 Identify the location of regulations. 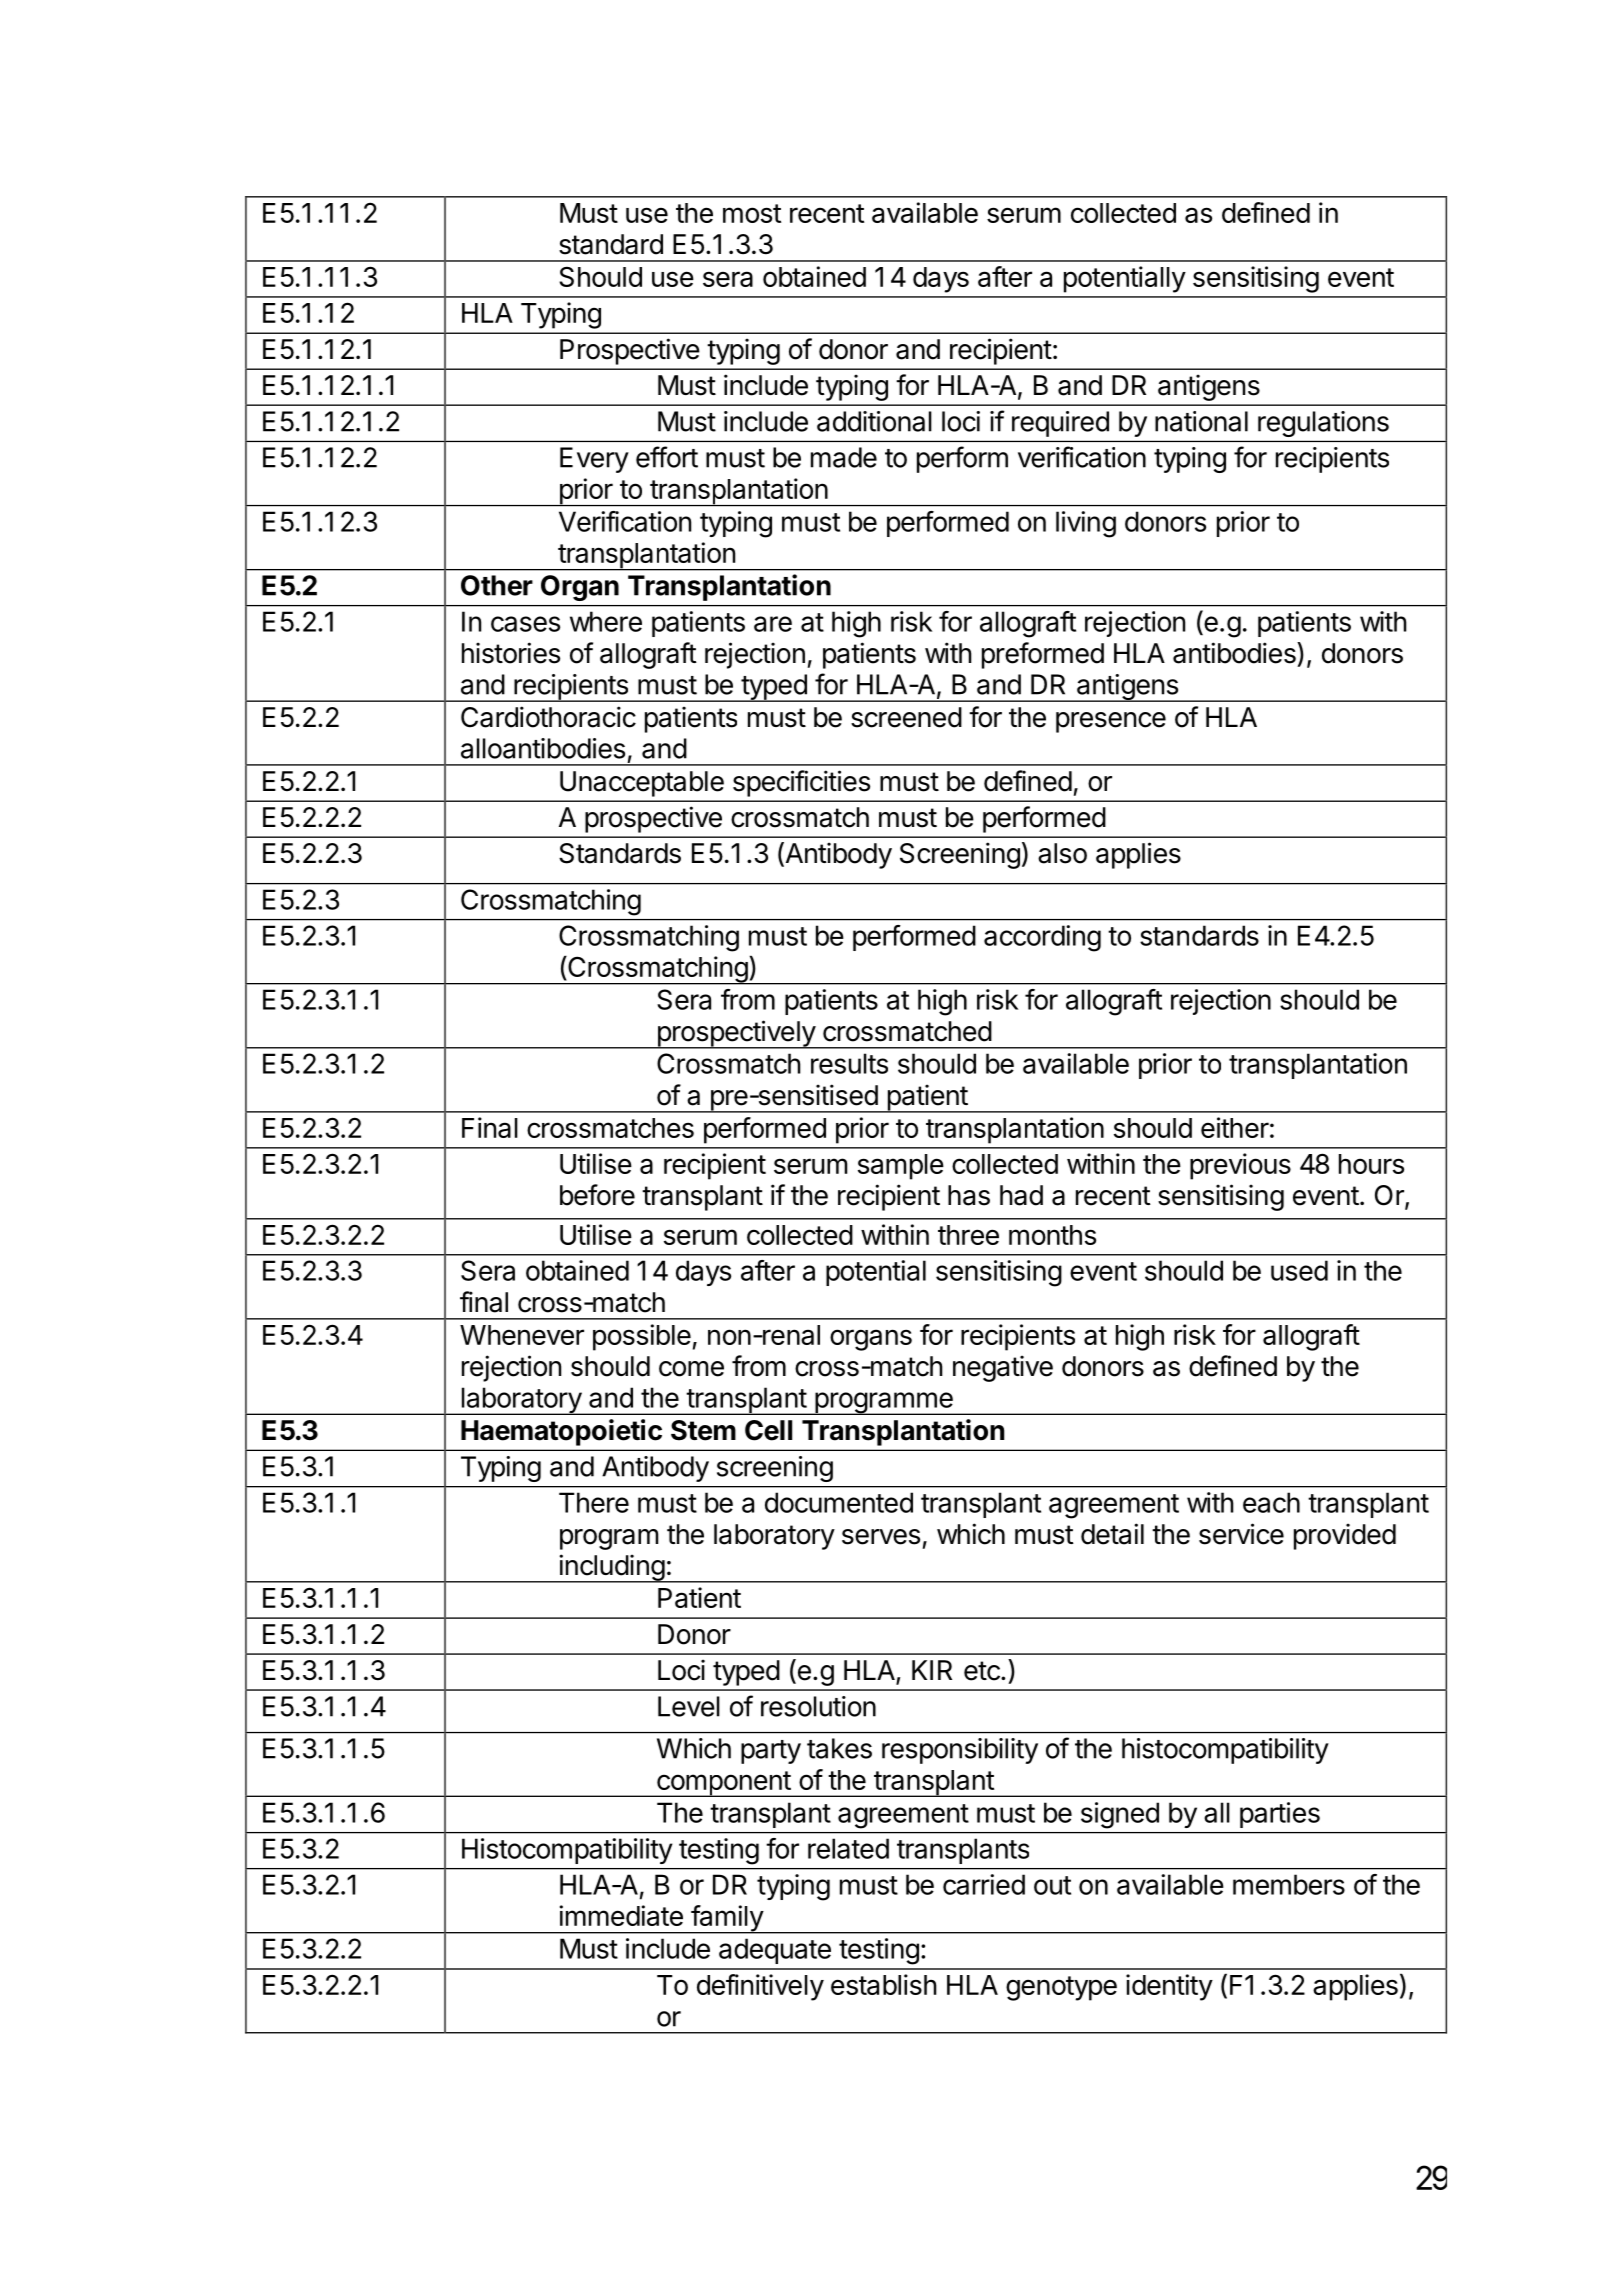
(1323, 424).
